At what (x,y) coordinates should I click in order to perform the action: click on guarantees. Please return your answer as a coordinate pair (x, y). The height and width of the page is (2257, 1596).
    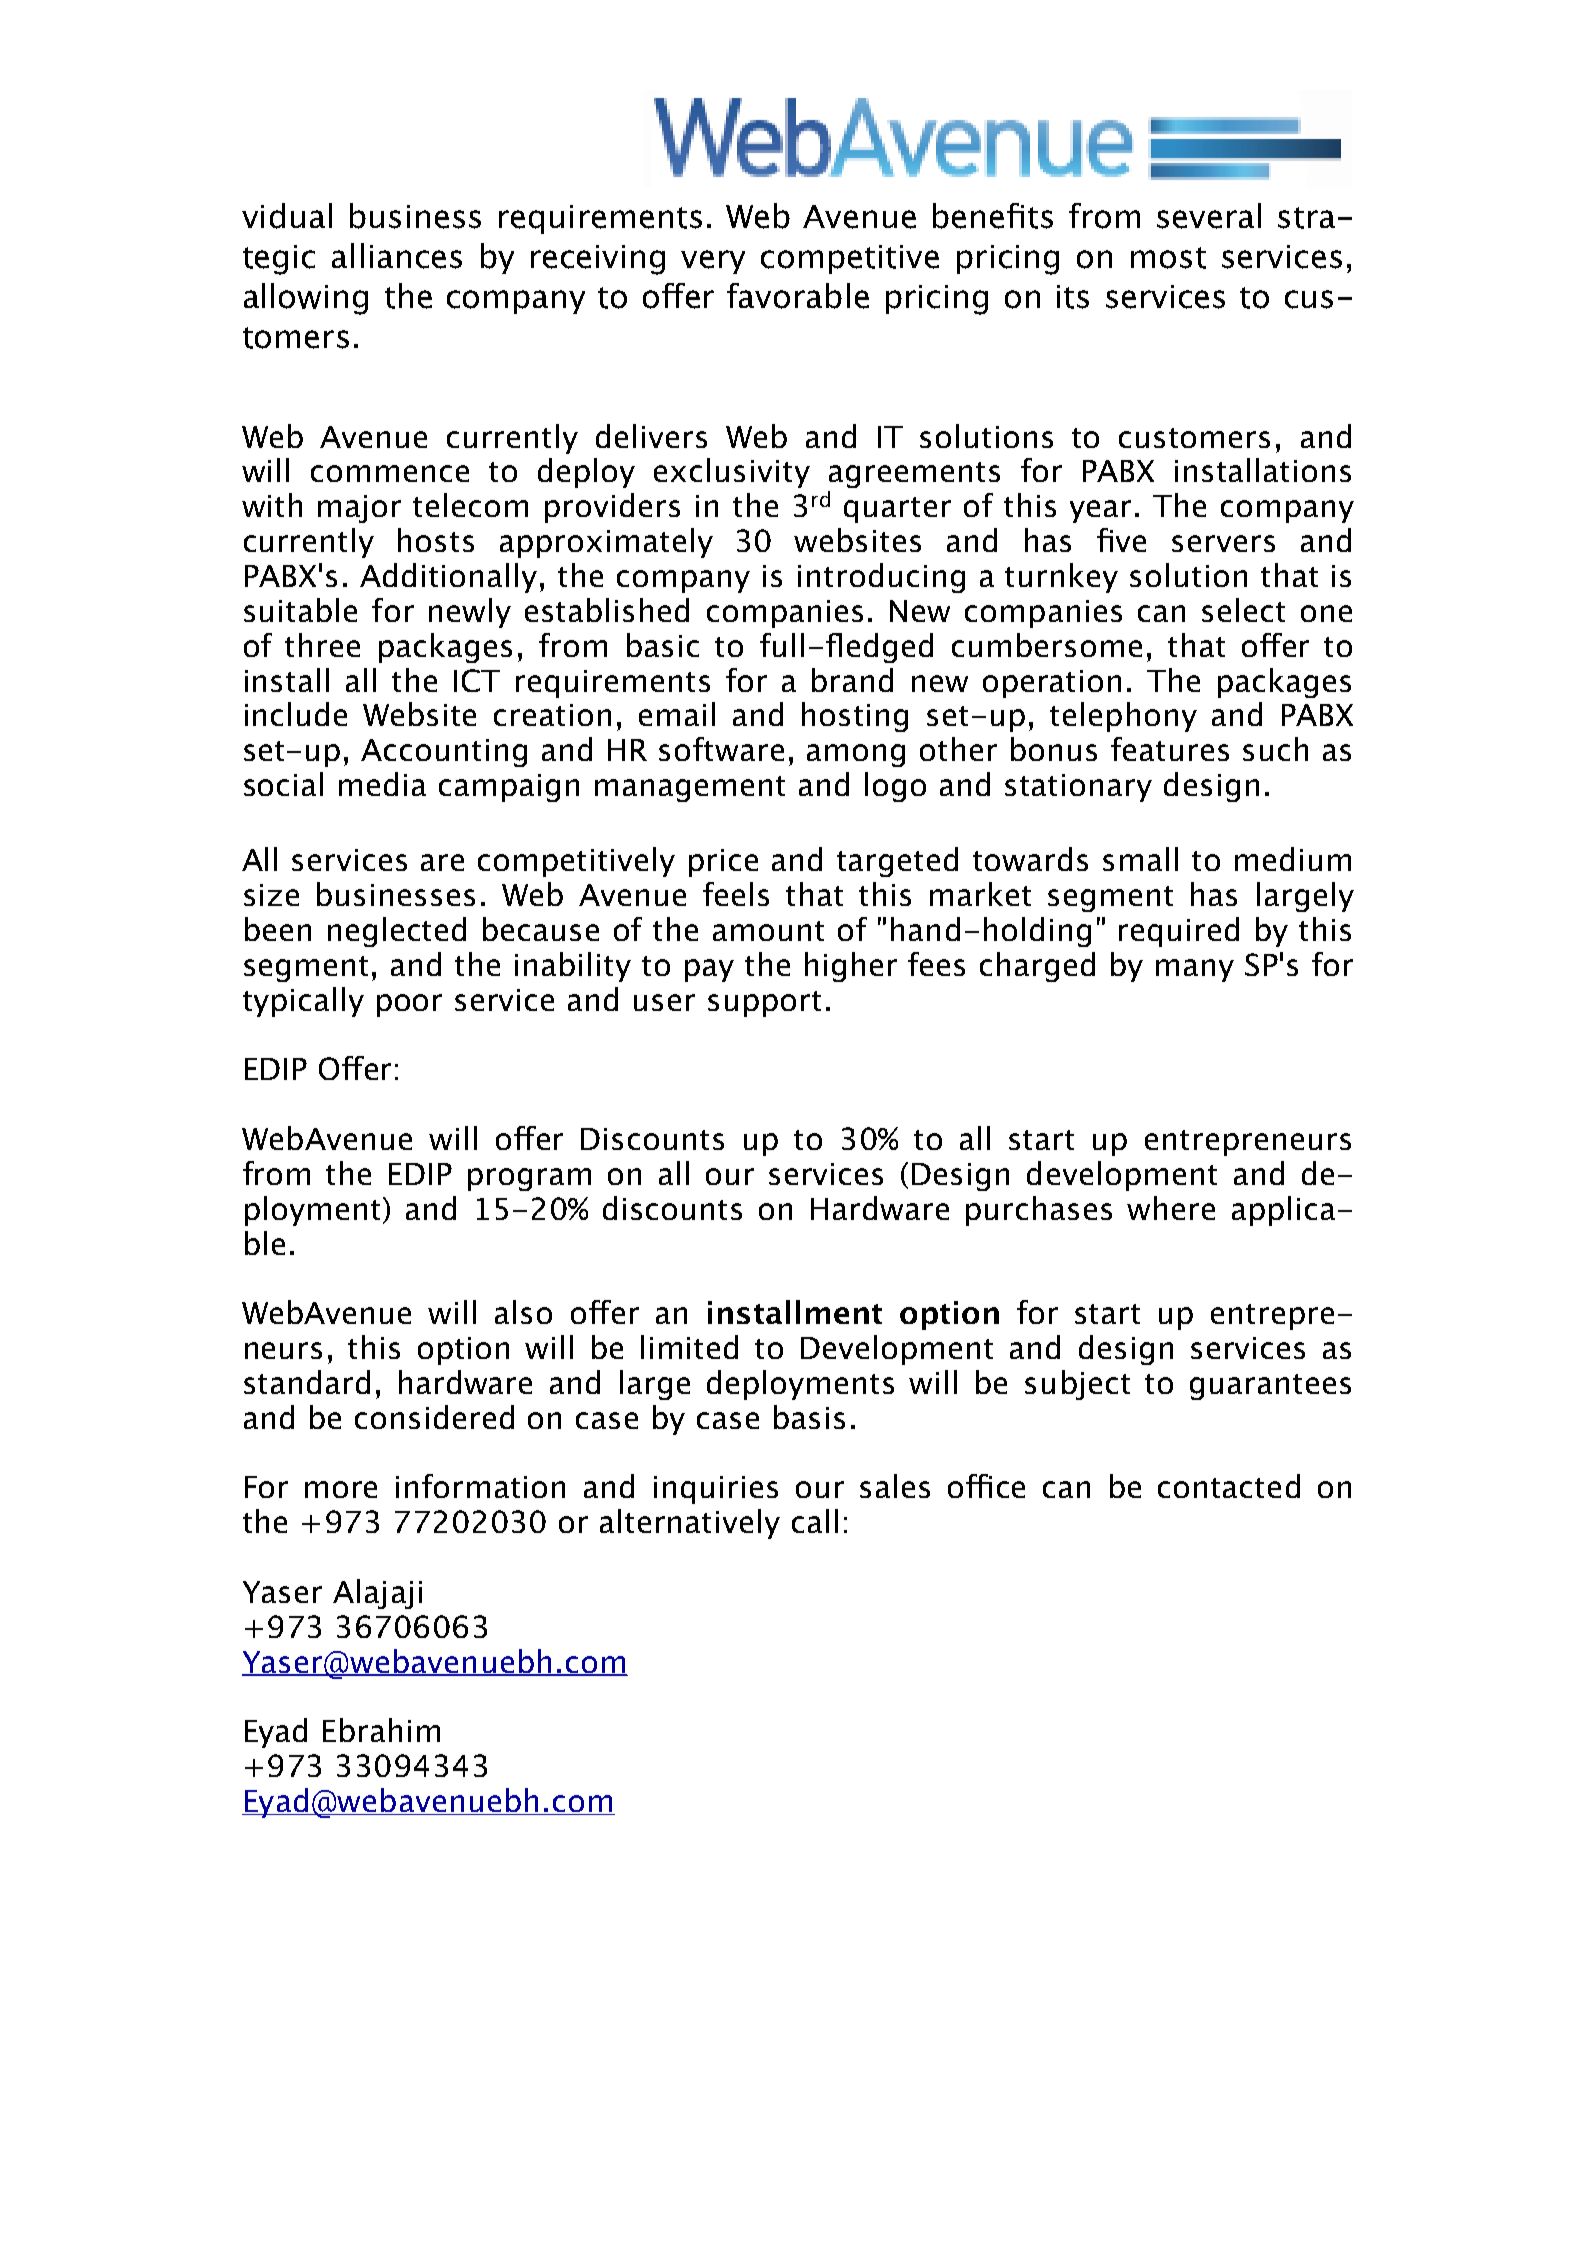
    Looking at the image, I should click on (1270, 1387).
